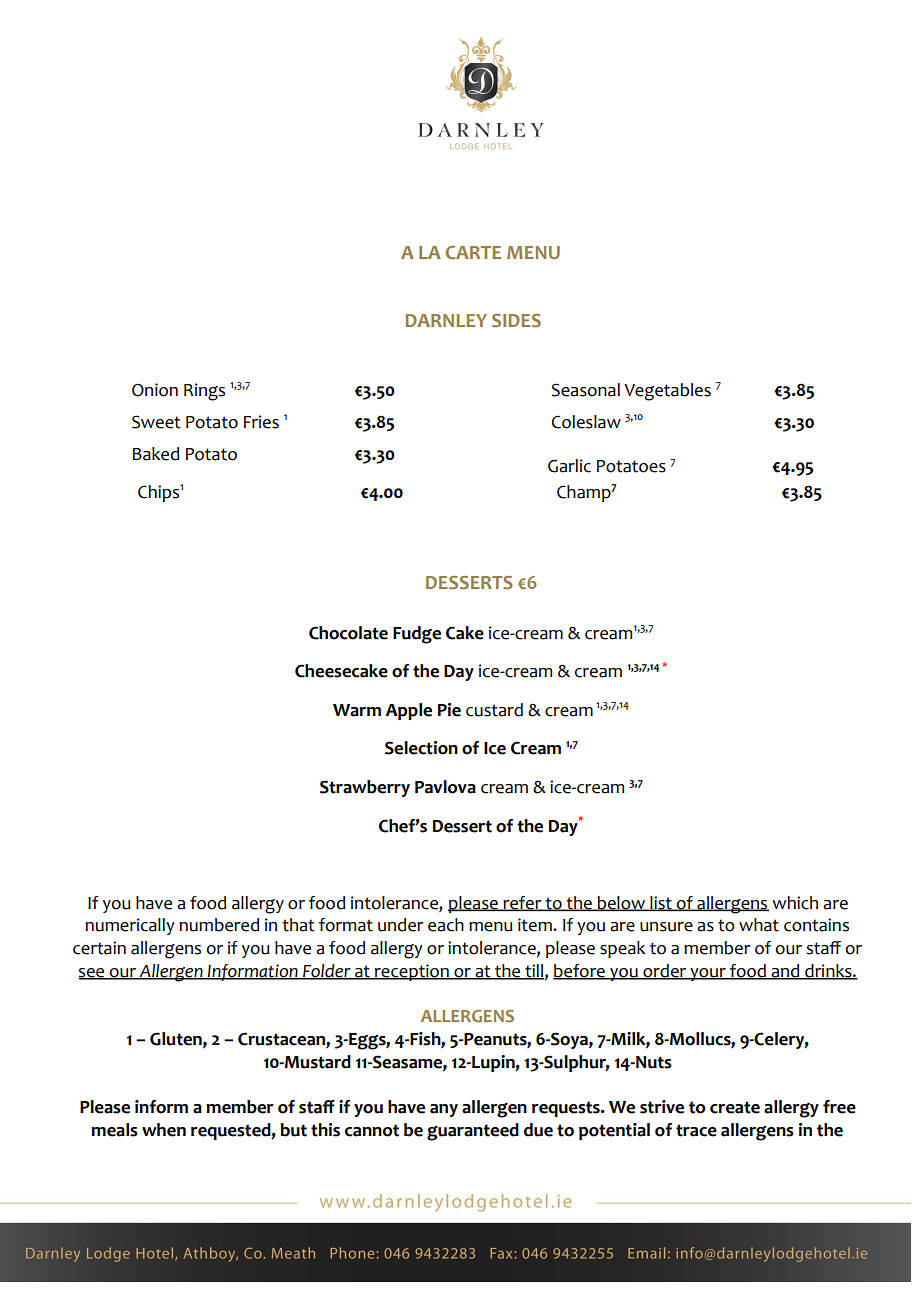  Describe the element at coordinates (417, 635) in the page. I see `Fudge` at that location.
